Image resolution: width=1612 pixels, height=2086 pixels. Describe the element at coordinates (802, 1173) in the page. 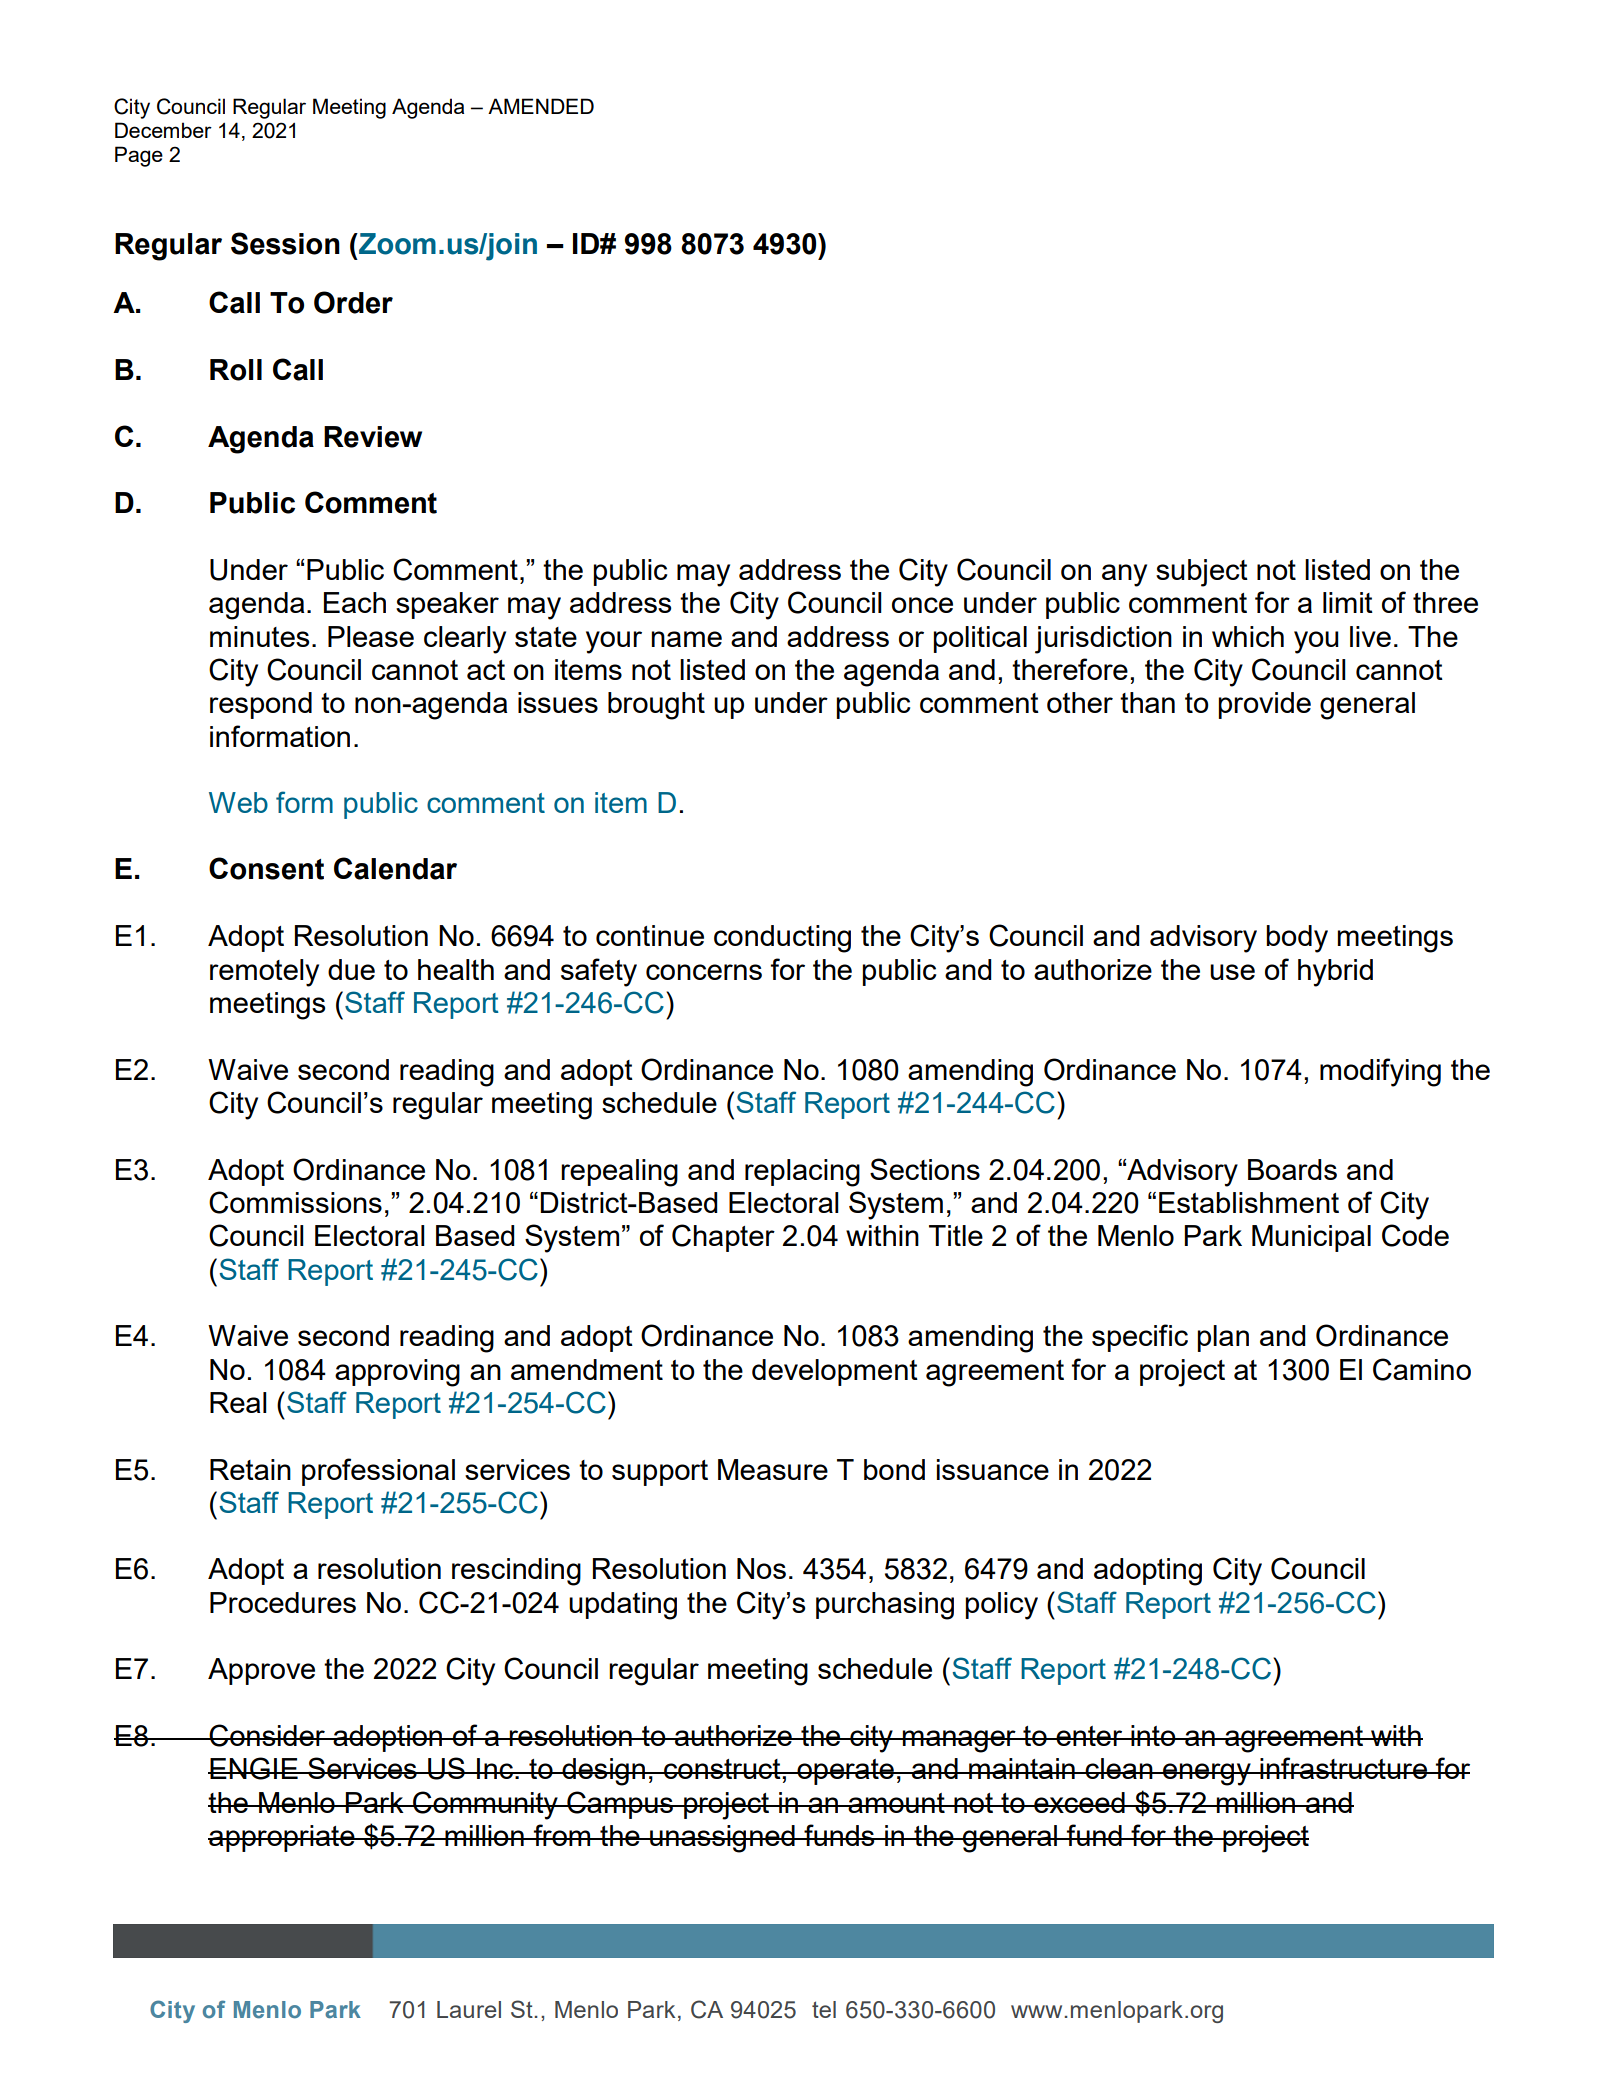

I see `replacing` at that location.
